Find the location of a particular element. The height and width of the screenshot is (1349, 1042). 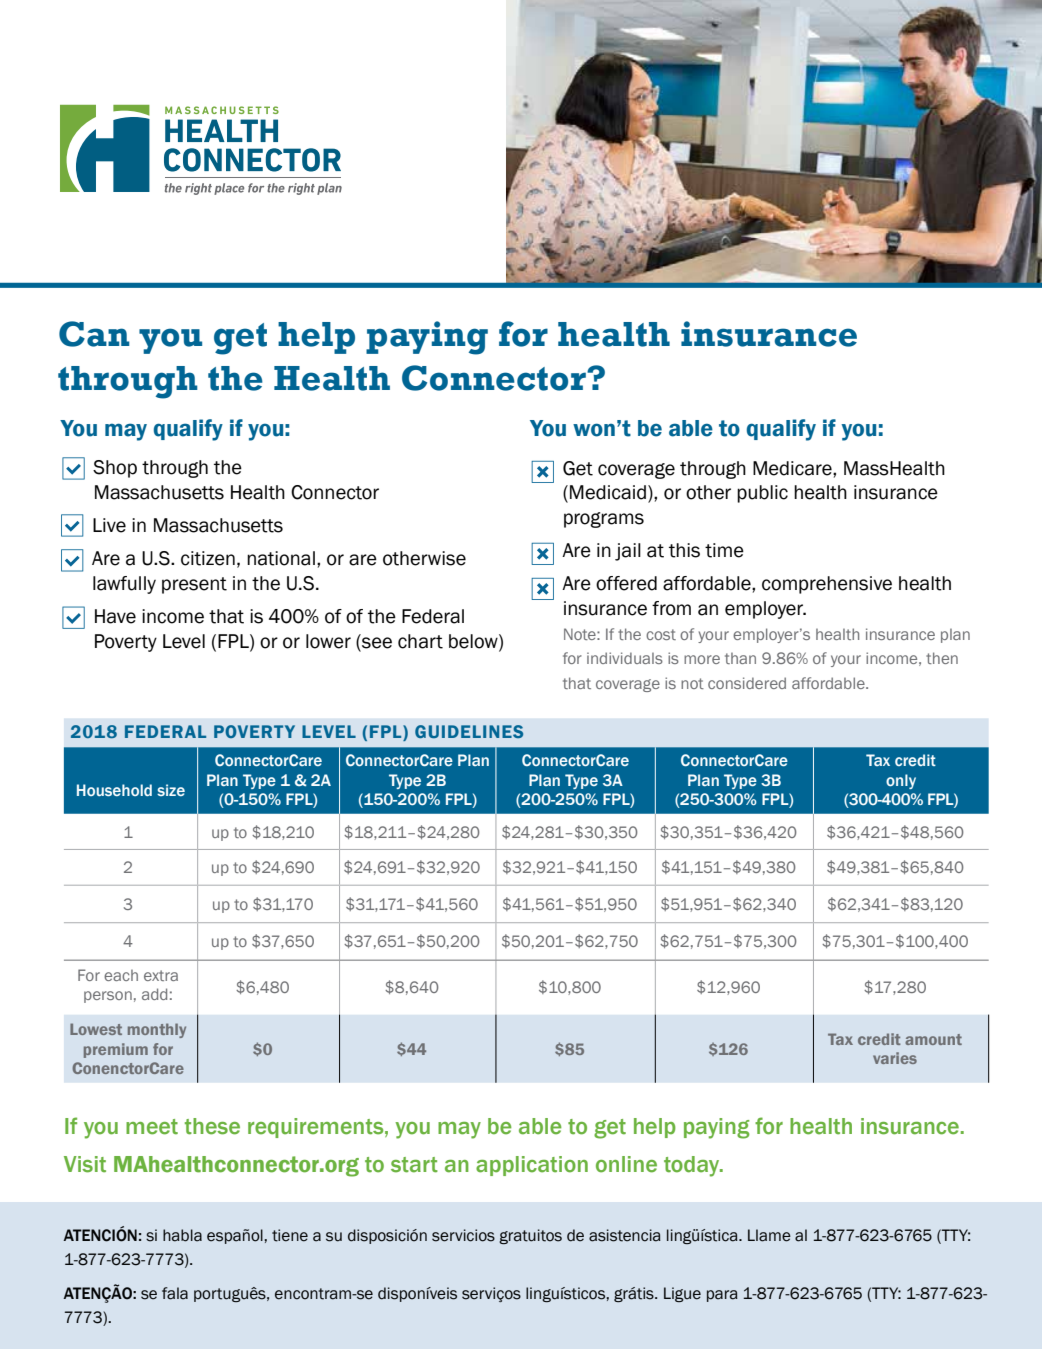

application is located at coordinates (532, 1166).
